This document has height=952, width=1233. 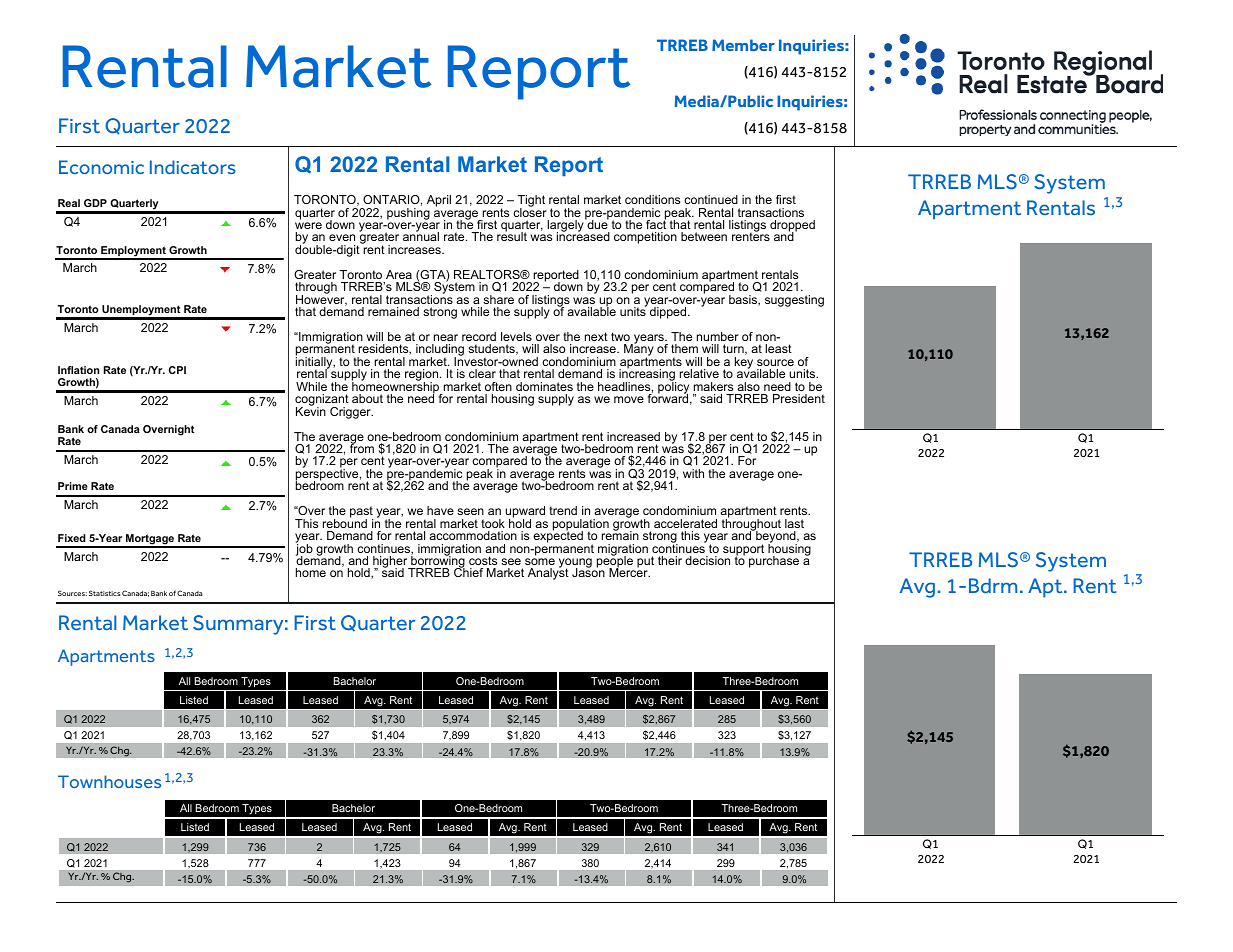 I want to click on suggesting, so click(x=794, y=301).
